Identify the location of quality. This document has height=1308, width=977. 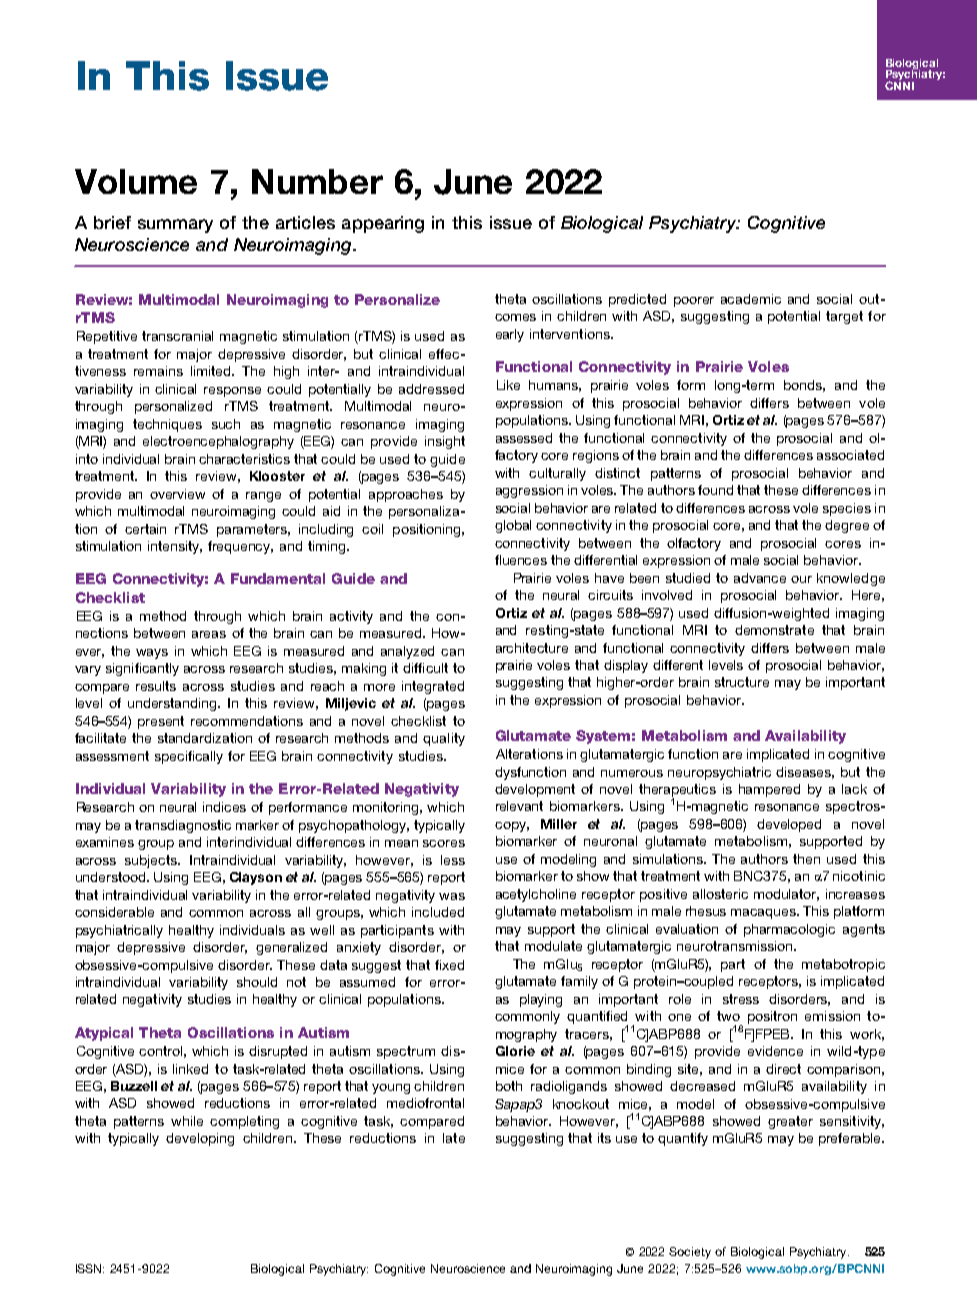
(444, 739).
